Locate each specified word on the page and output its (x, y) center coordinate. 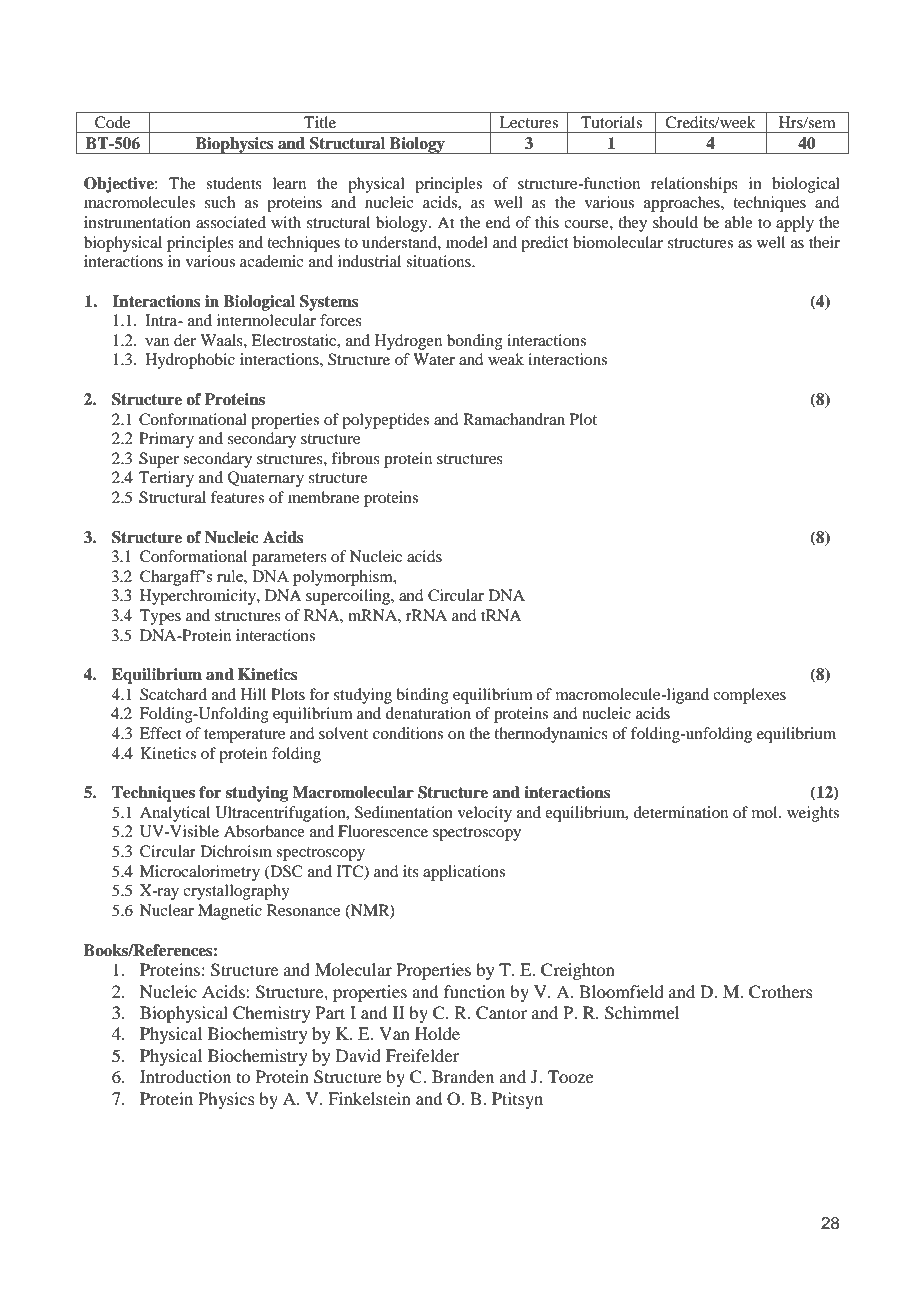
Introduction (185, 1076)
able (739, 222)
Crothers (781, 992)
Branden (463, 1076)
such (220, 202)
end (498, 222)
